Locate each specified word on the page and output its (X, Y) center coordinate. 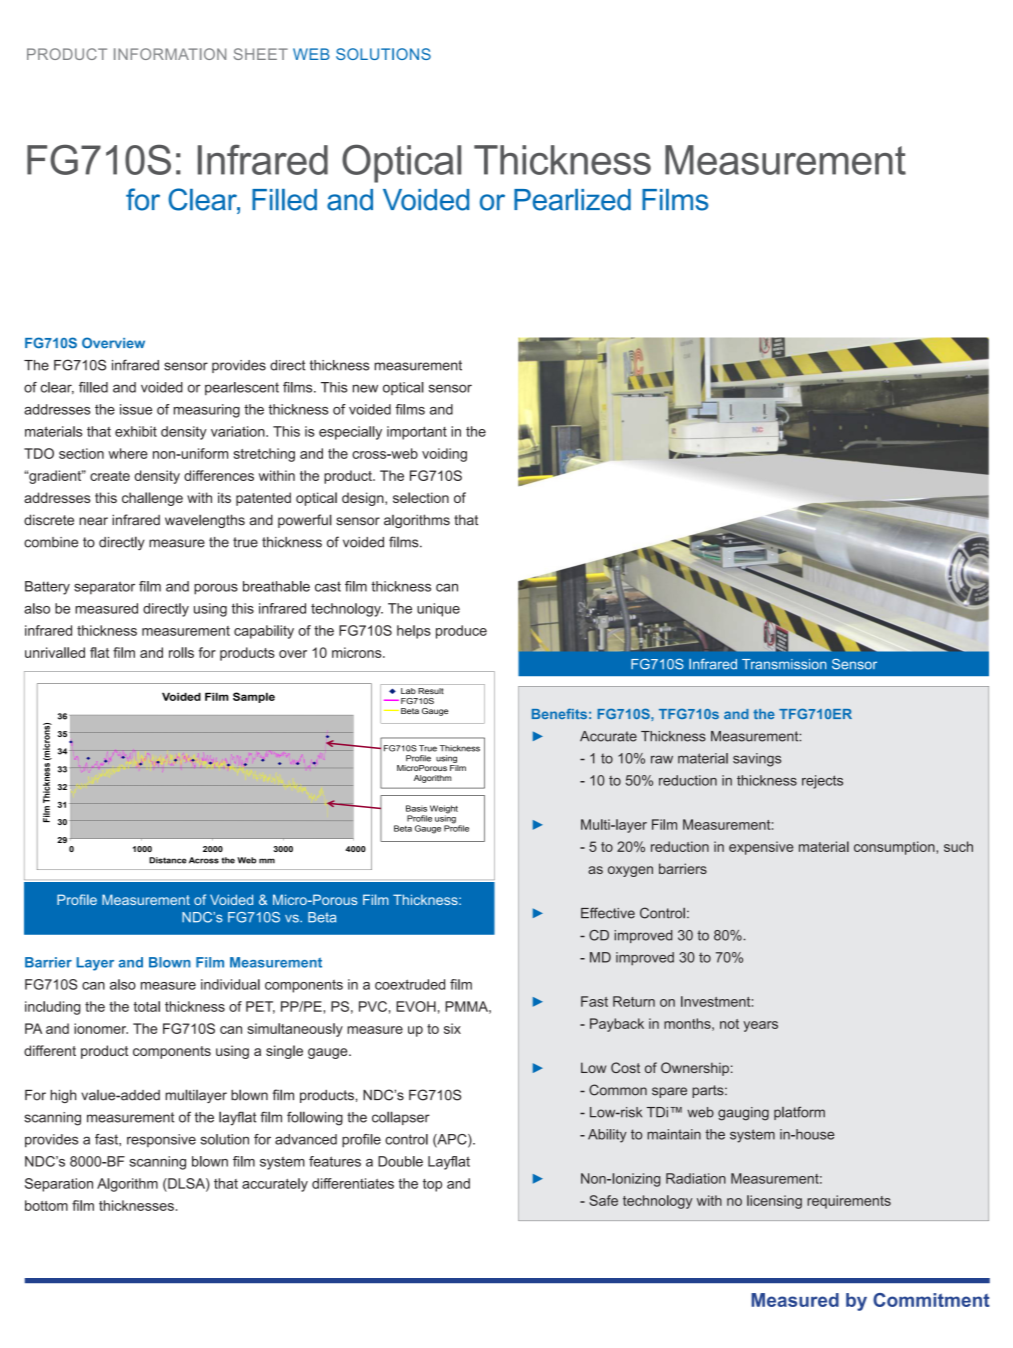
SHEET (261, 54)
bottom (46, 1205)
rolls (181, 652)
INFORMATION (170, 54)
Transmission (784, 664)
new (365, 388)
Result (431, 691)
